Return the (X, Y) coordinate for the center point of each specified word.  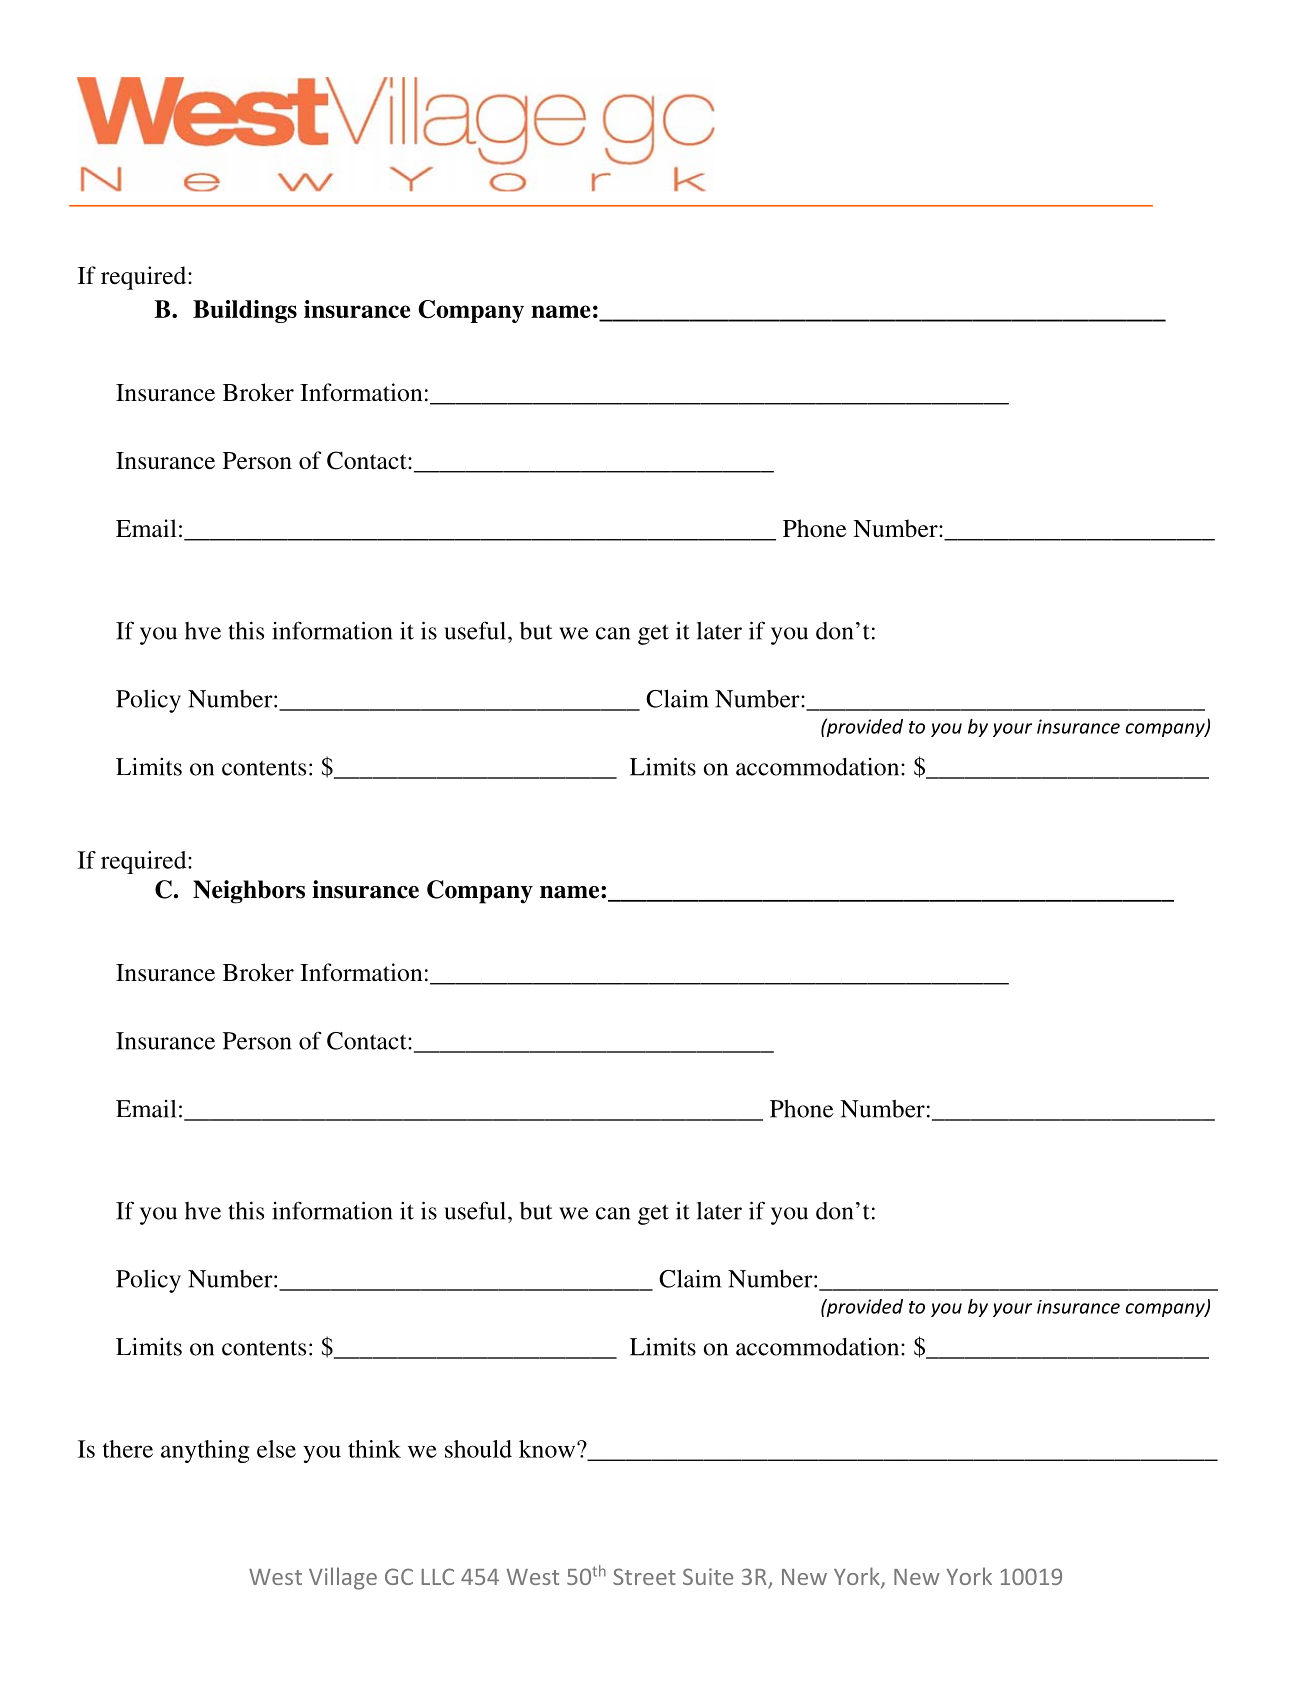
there (128, 1449)
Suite (708, 1576)
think (374, 1449)
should (478, 1449)
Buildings (245, 311)
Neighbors (249, 892)
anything (205, 1451)
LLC (438, 1576)
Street (644, 1576)
